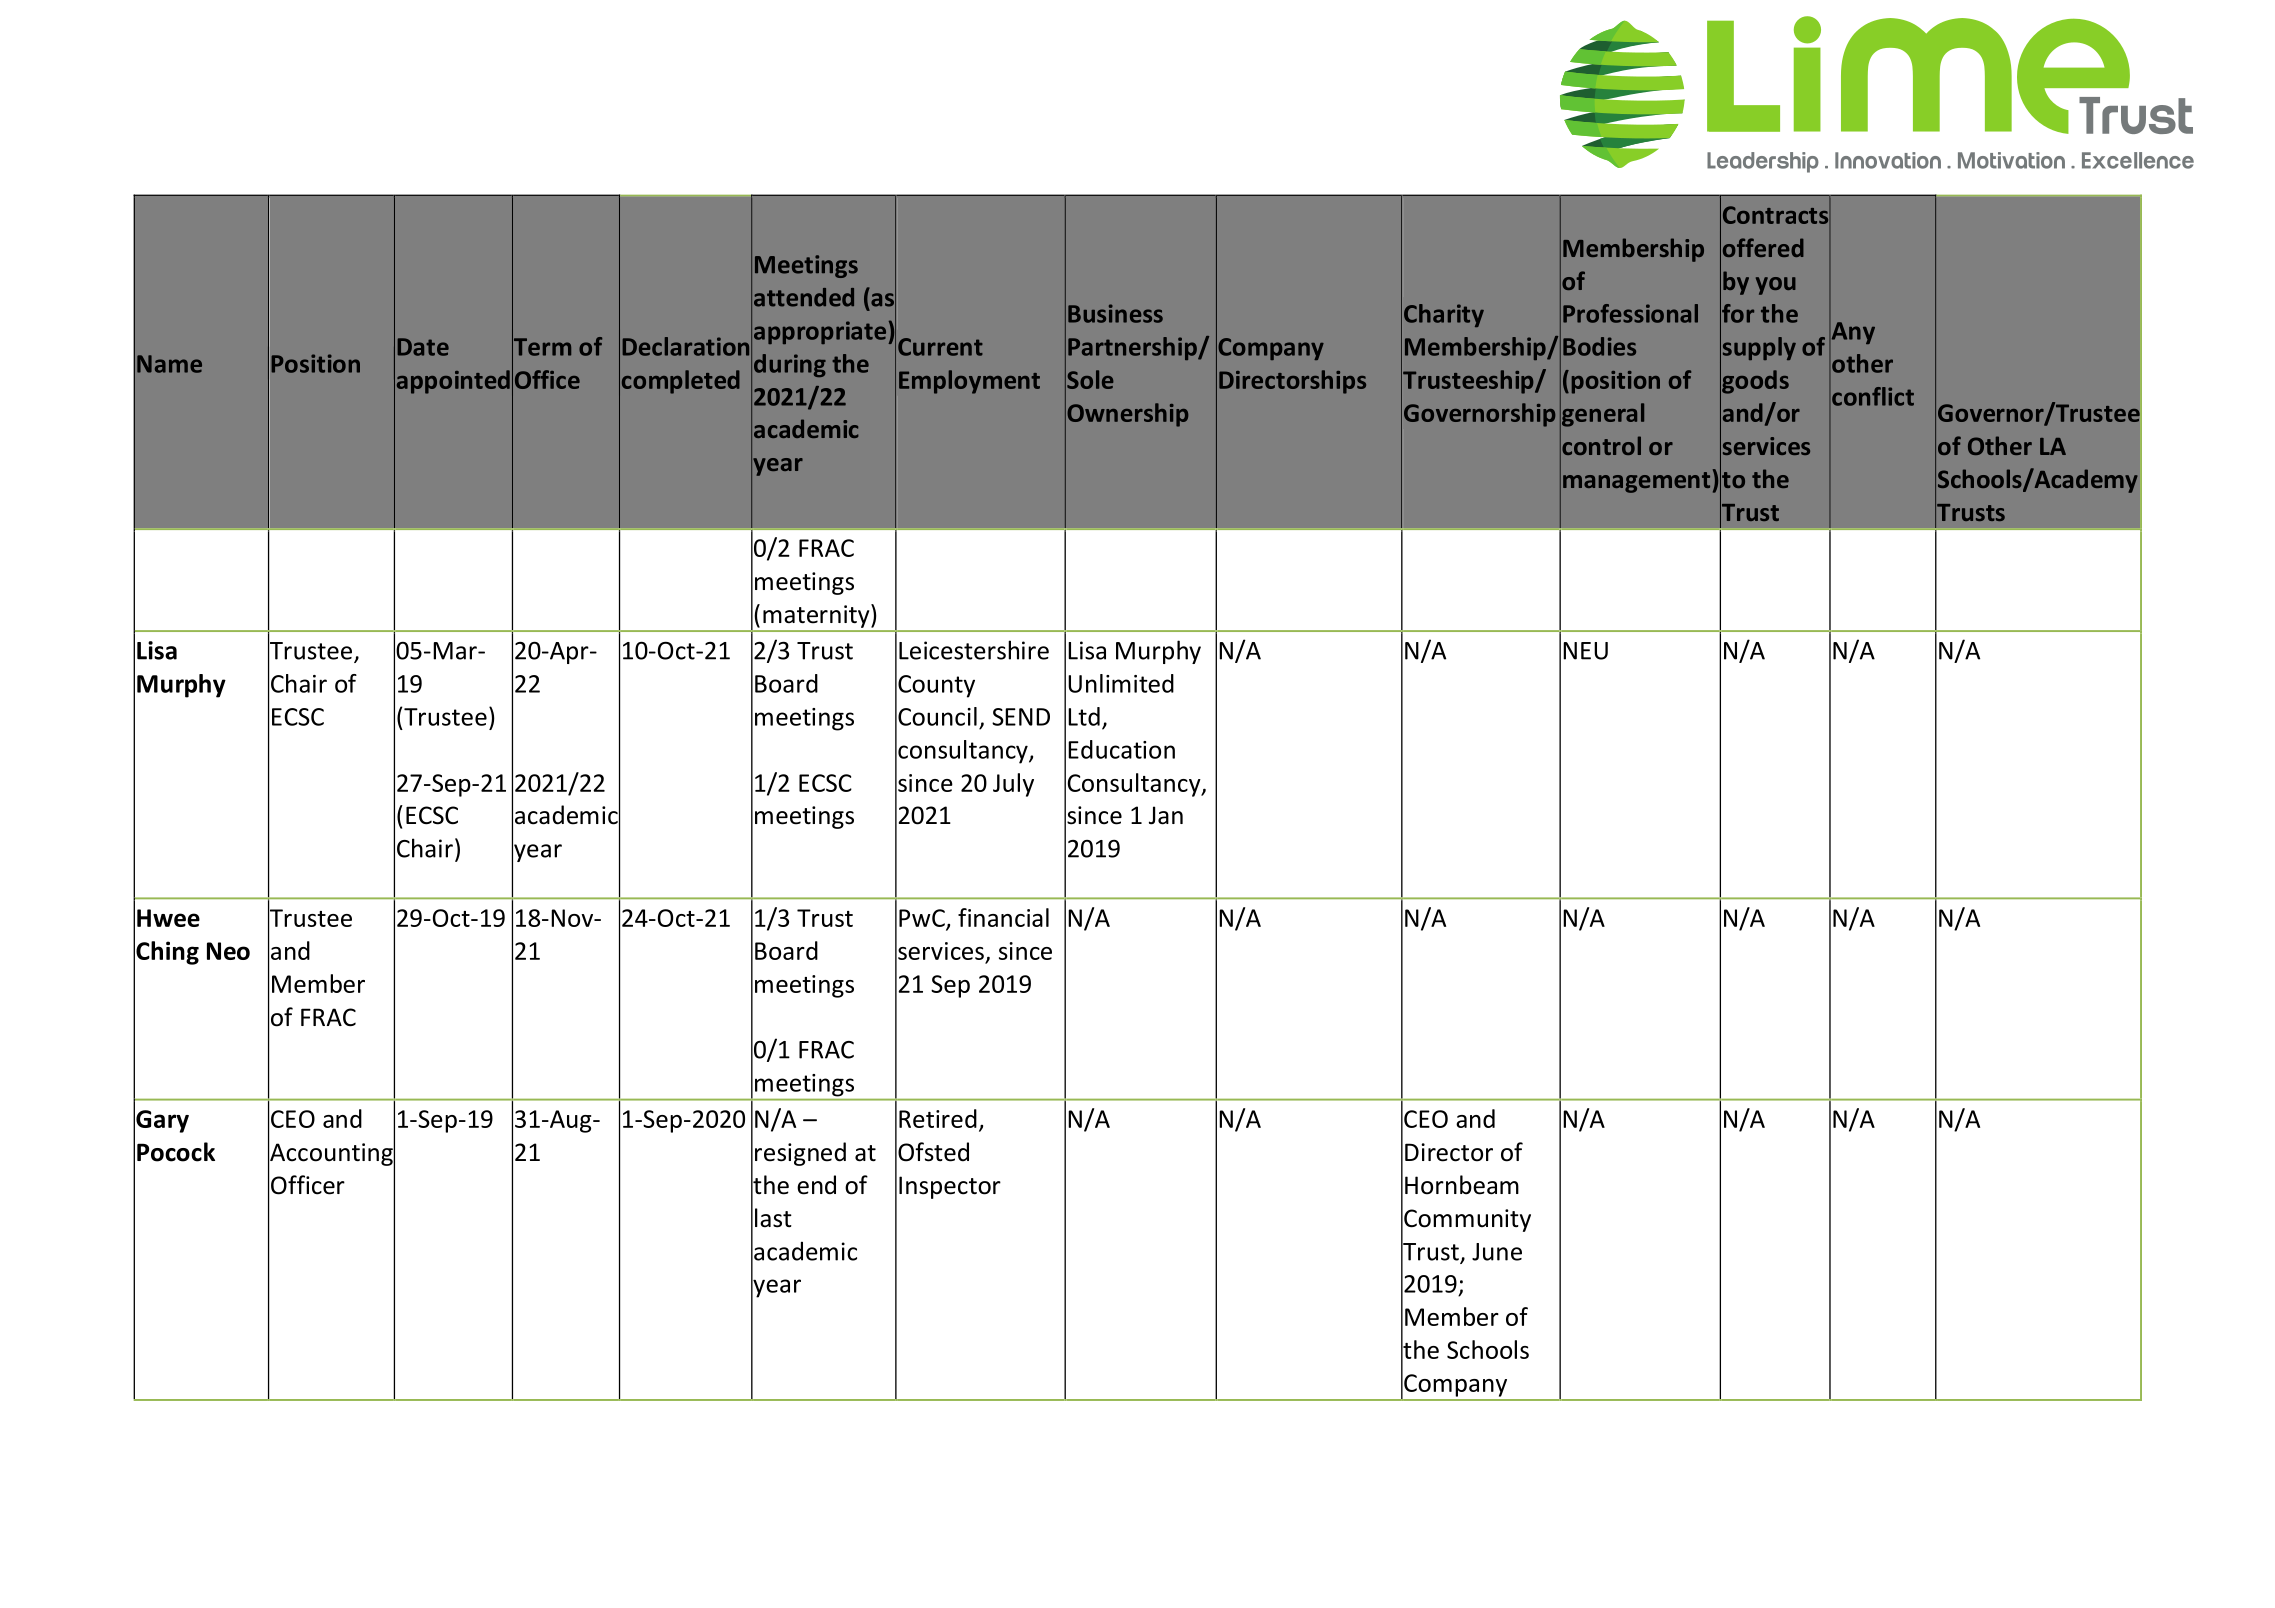  What do you see at coordinates (1630, 313) in the image?
I see `Professional` at bounding box center [1630, 313].
